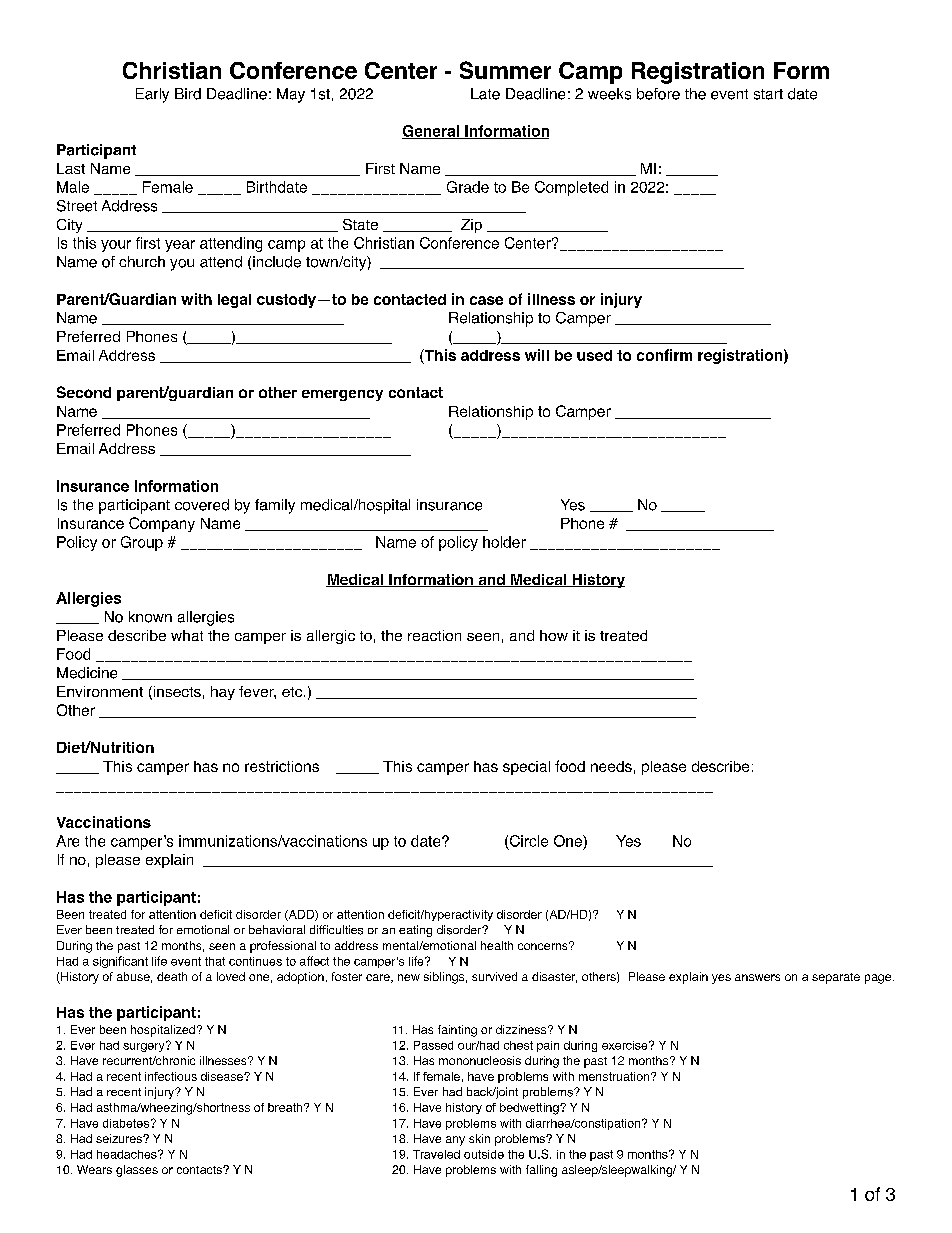 This page has height=1233, width=952. Describe the element at coordinates (537, 355) in the page. I see `will` at that location.
